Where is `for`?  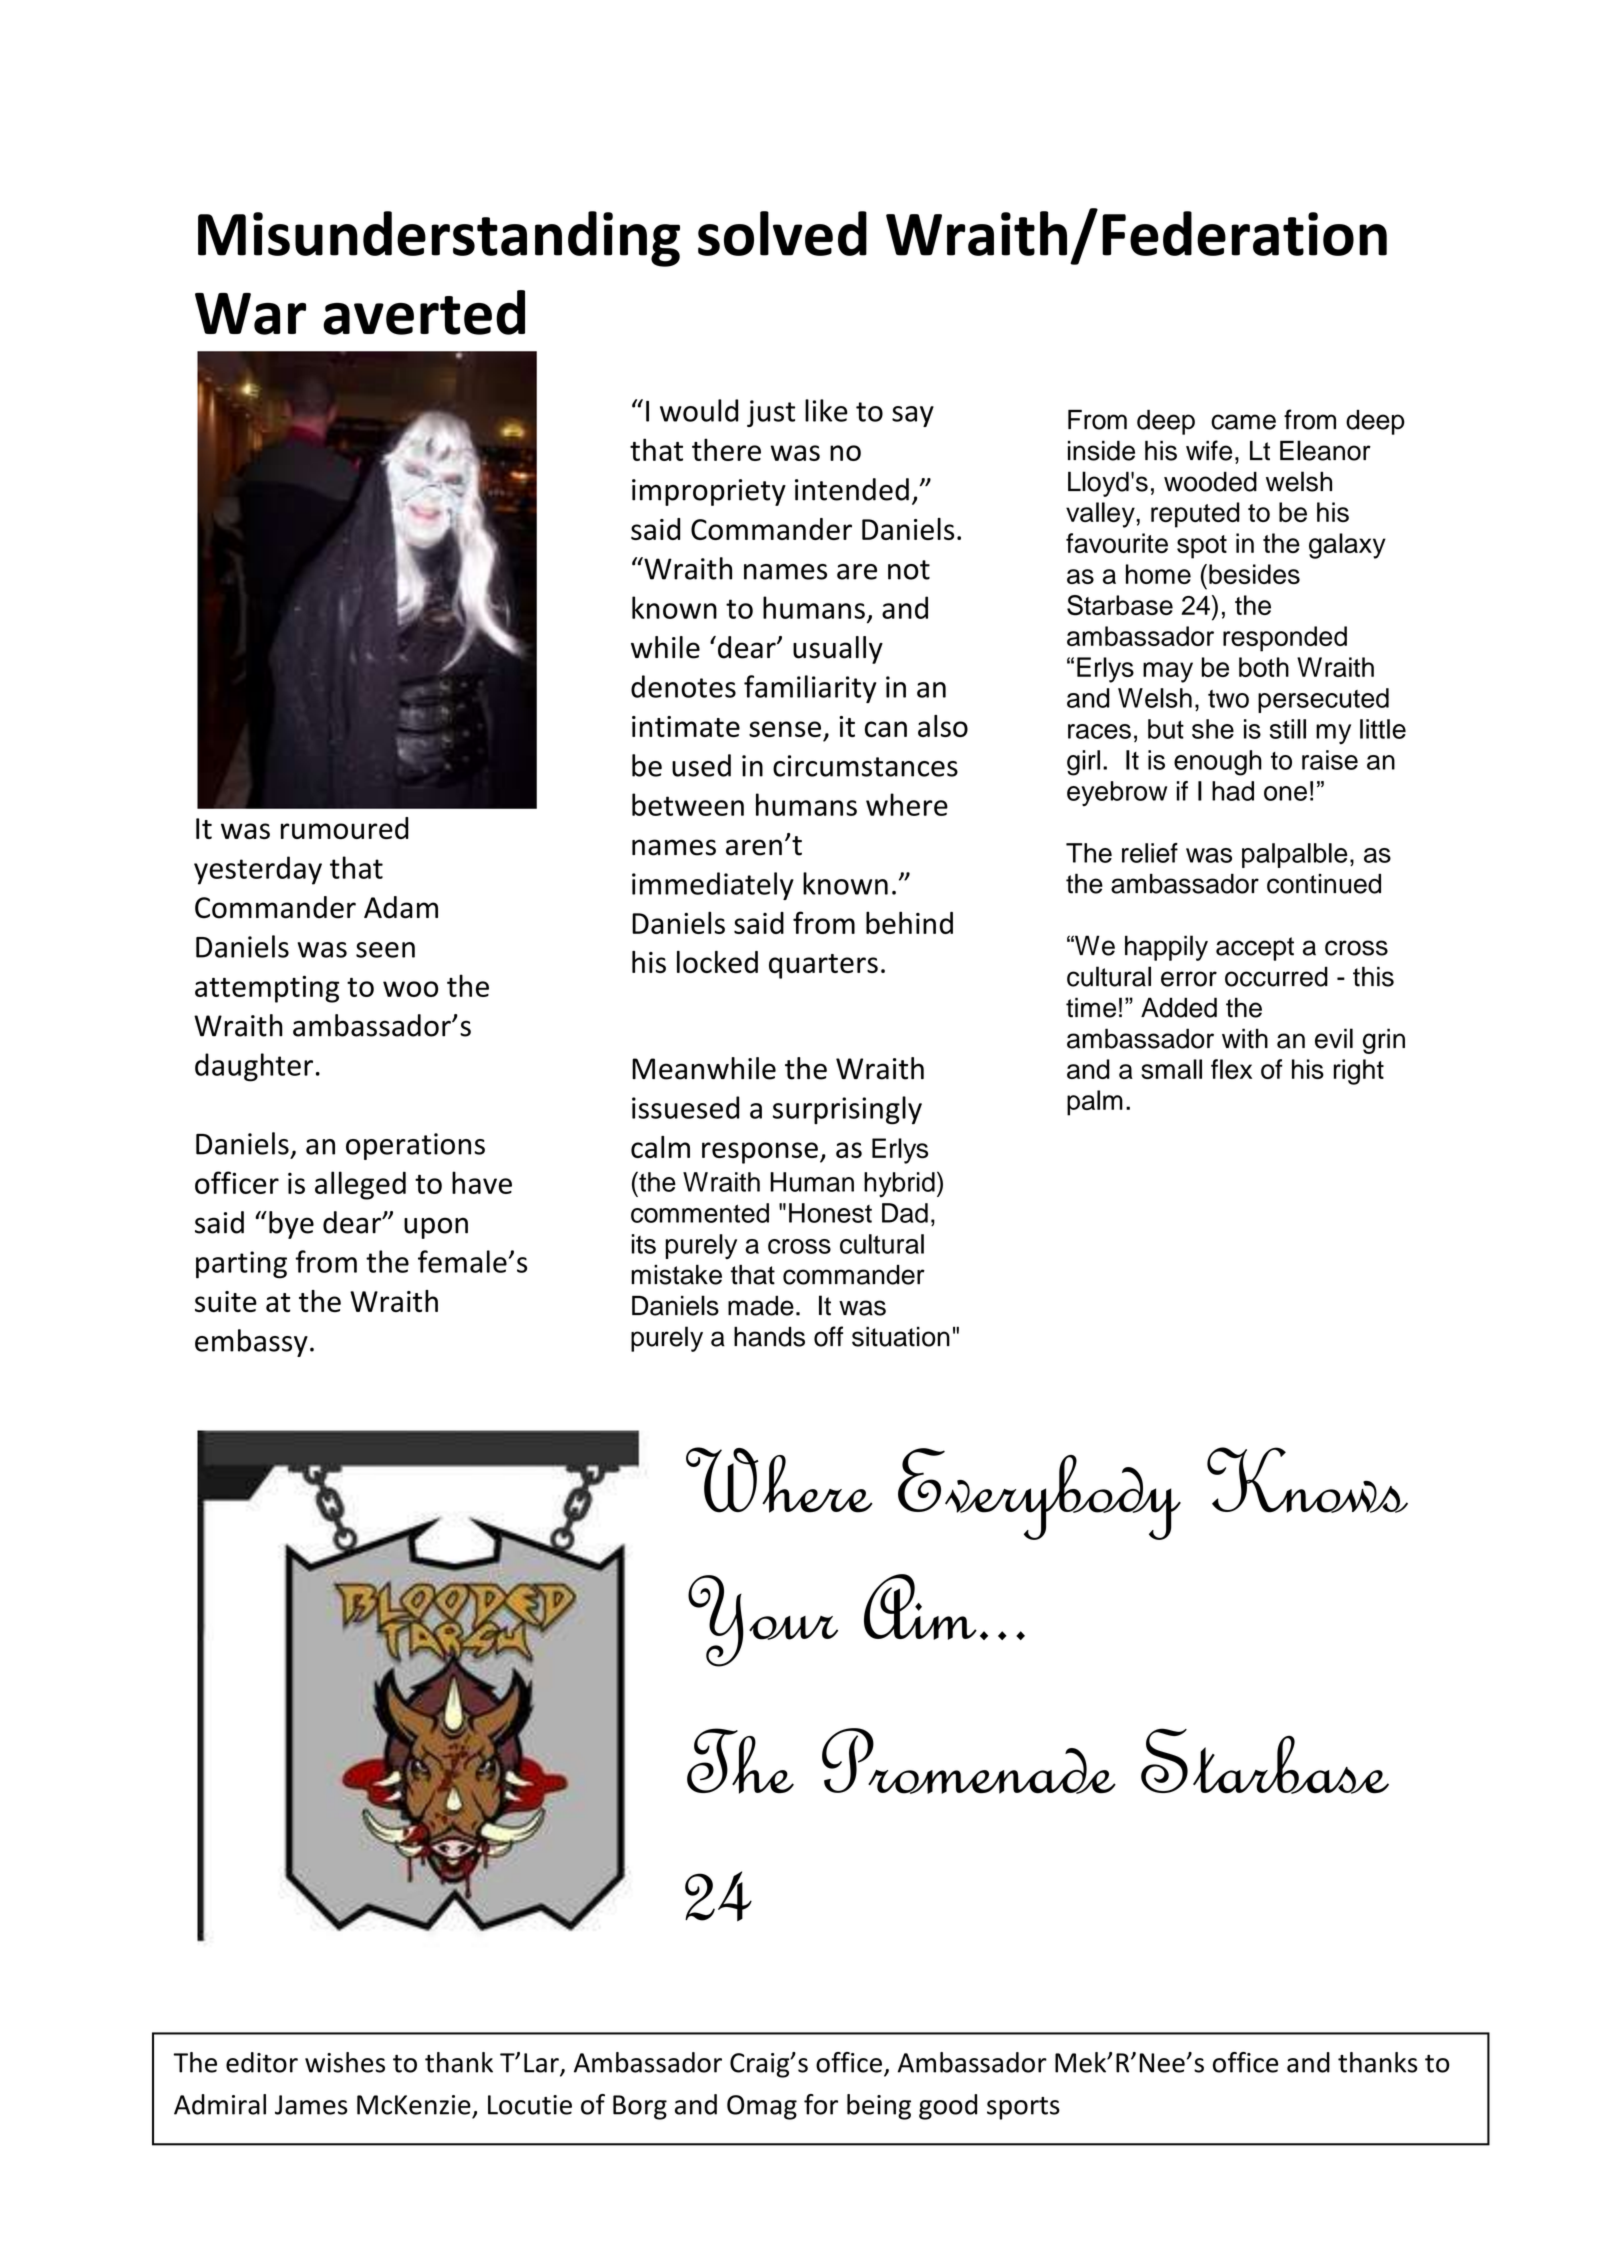 for is located at coordinates (821, 2104).
